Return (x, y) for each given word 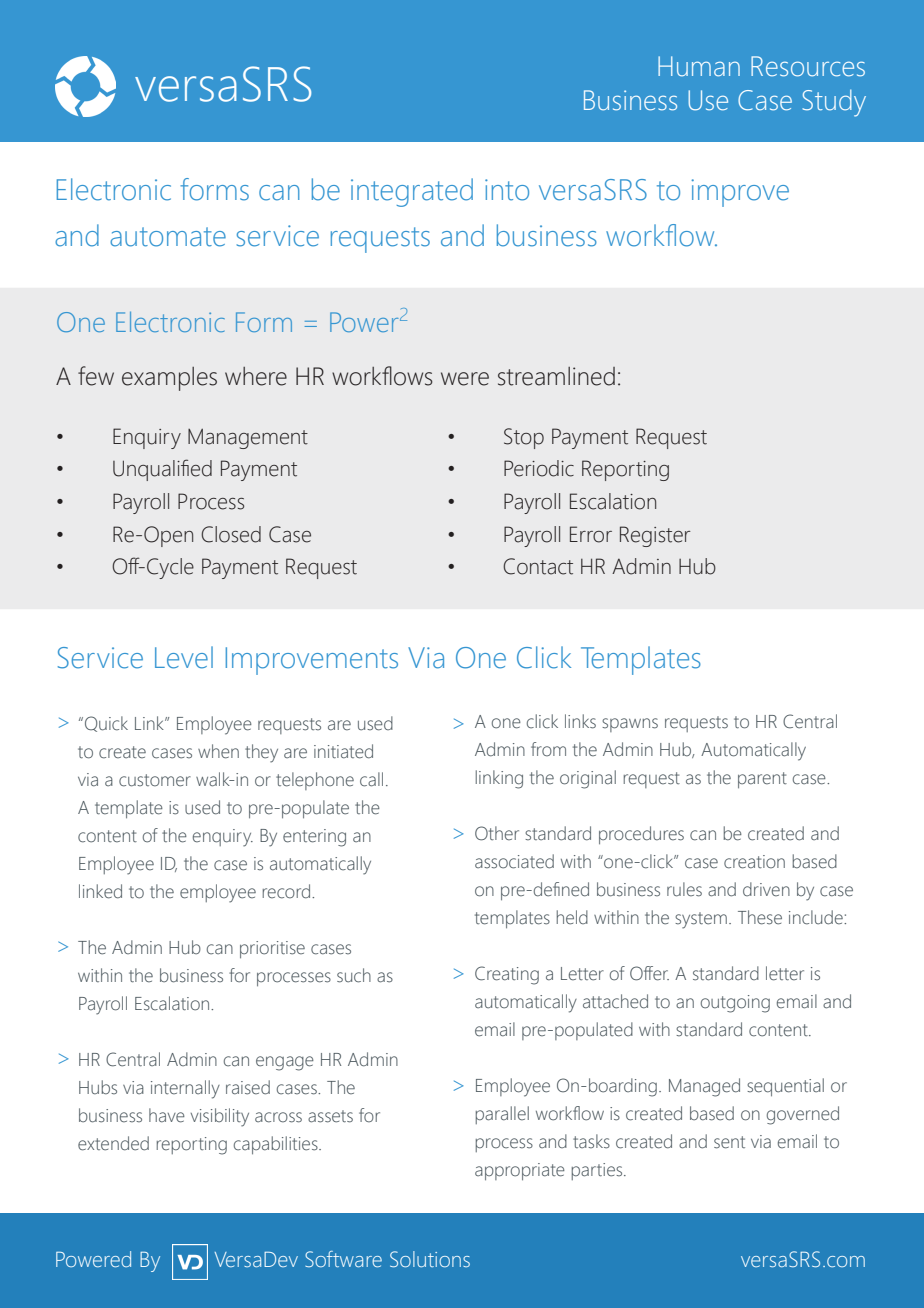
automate (168, 237)
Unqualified (162, 470)
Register (655, 536)
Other (497, 833)
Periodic (539, 468)
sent (729, 1142)
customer (155, 780)
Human (699, 66)
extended (113, 1143)
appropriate (520, 1172)
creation (754, 862)
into (507, 190)
